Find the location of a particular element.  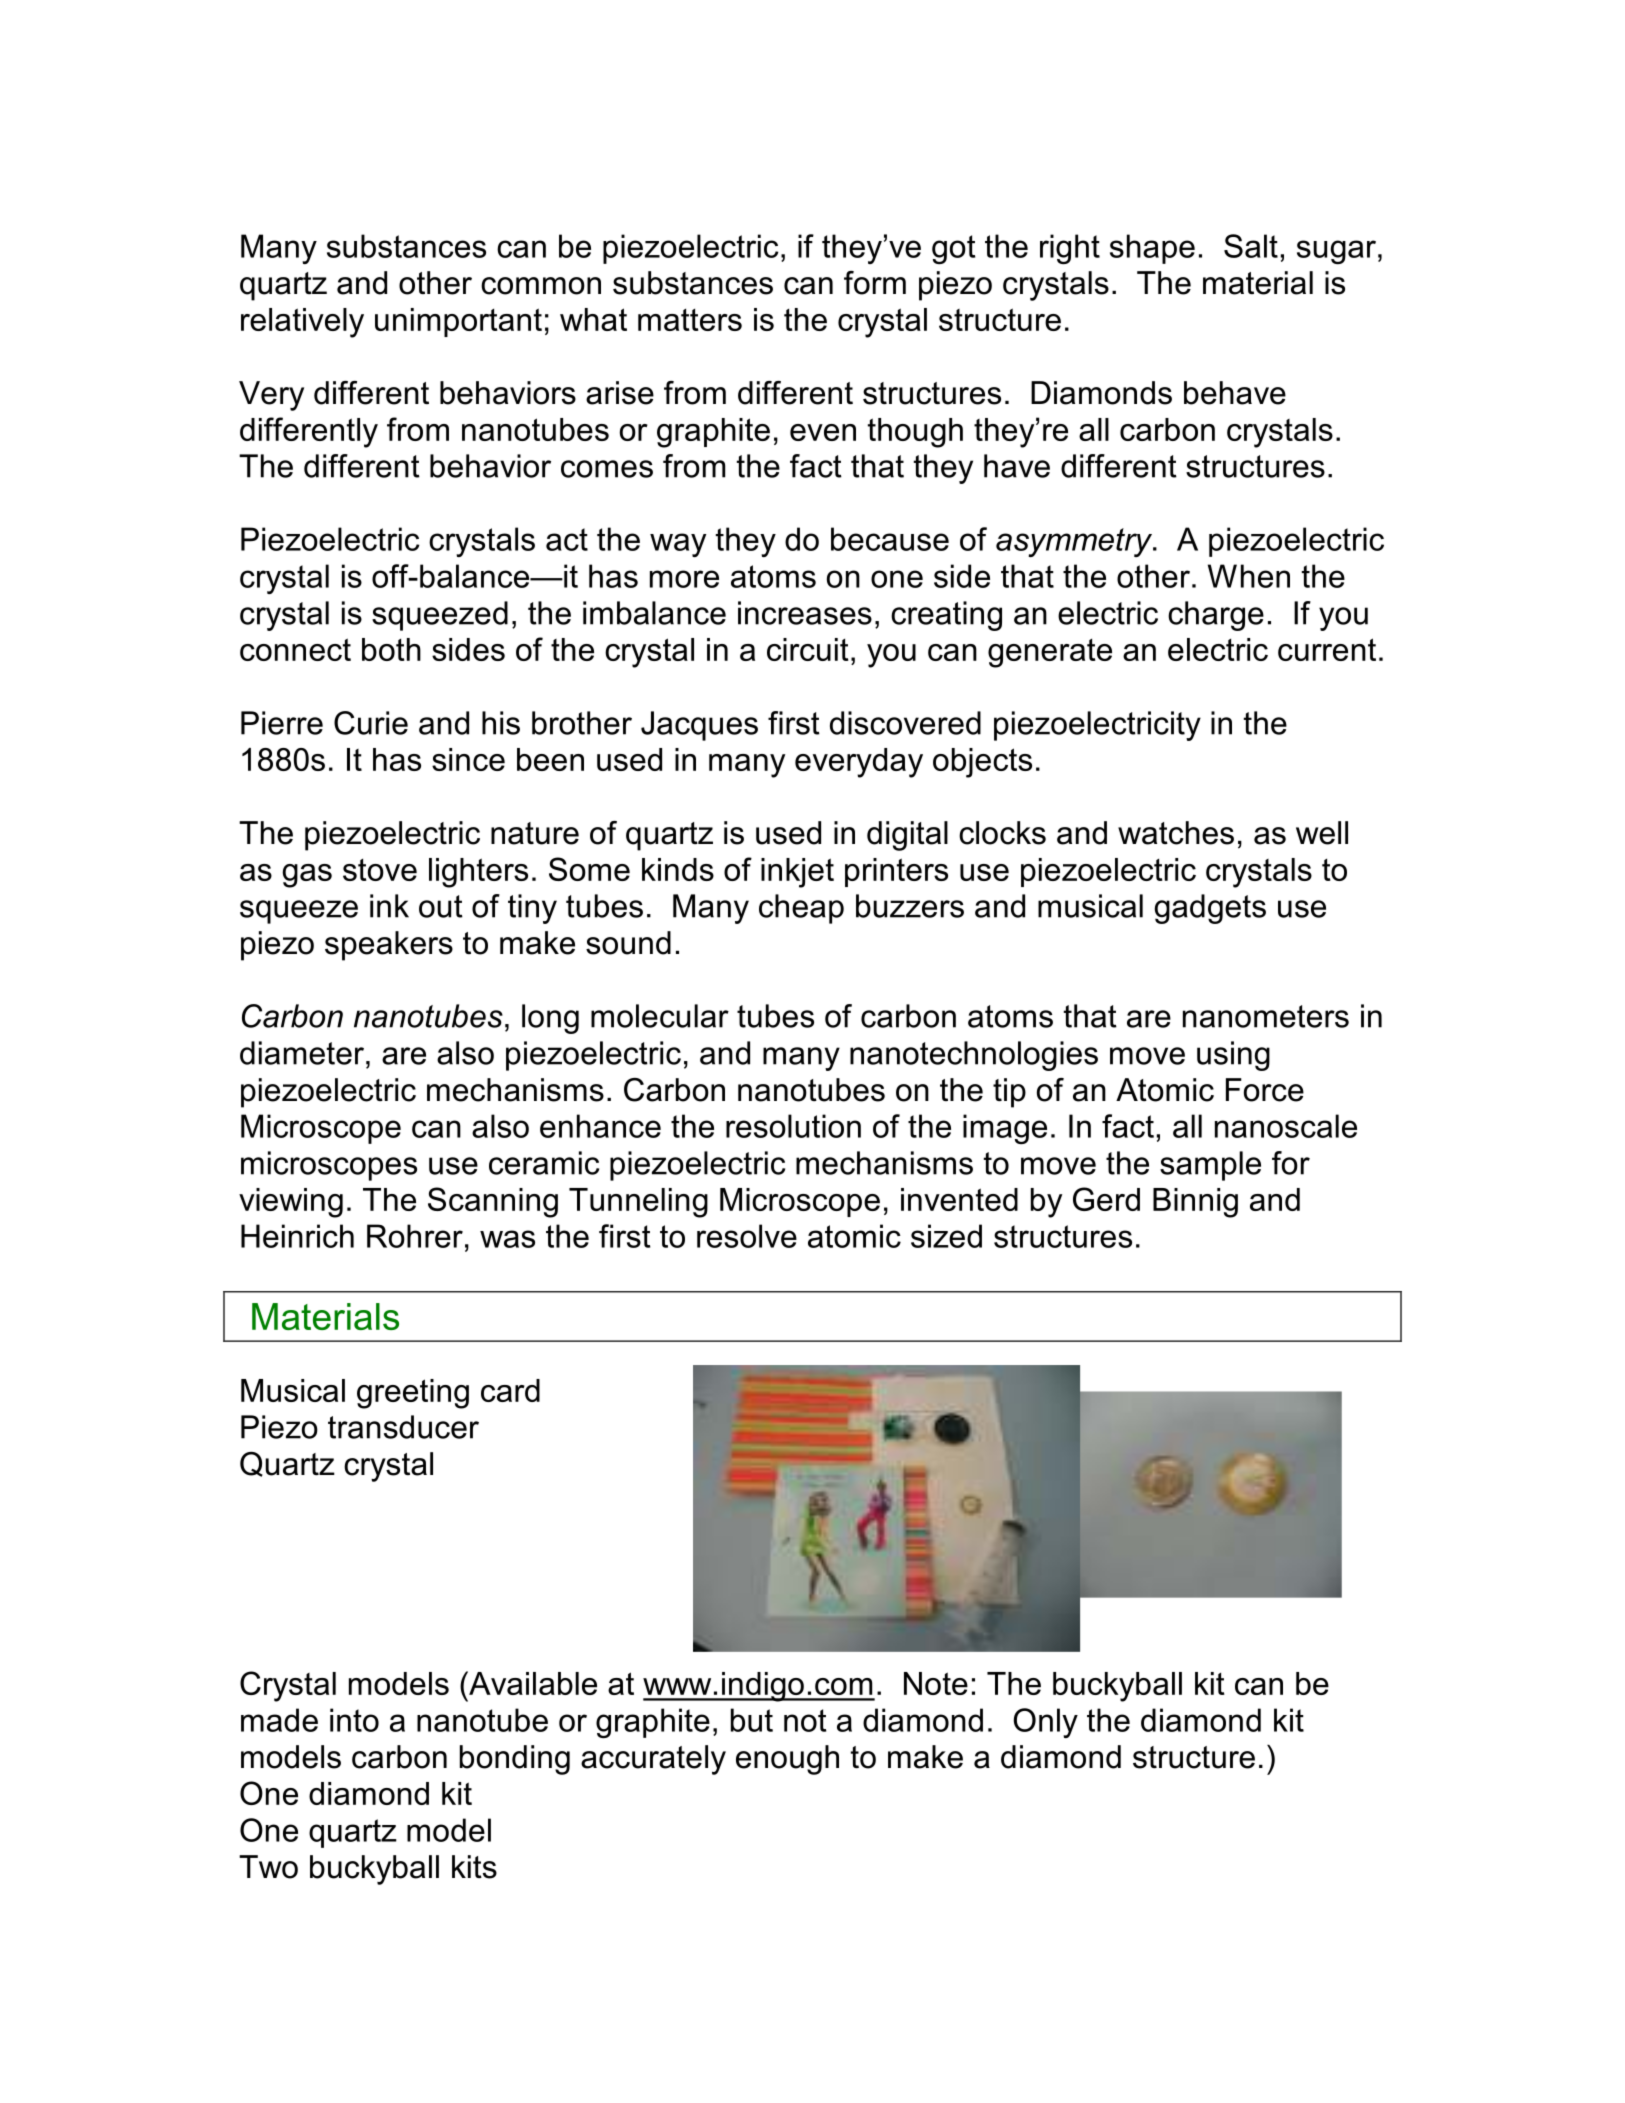

shape is located at coordinates (1152, 249).
